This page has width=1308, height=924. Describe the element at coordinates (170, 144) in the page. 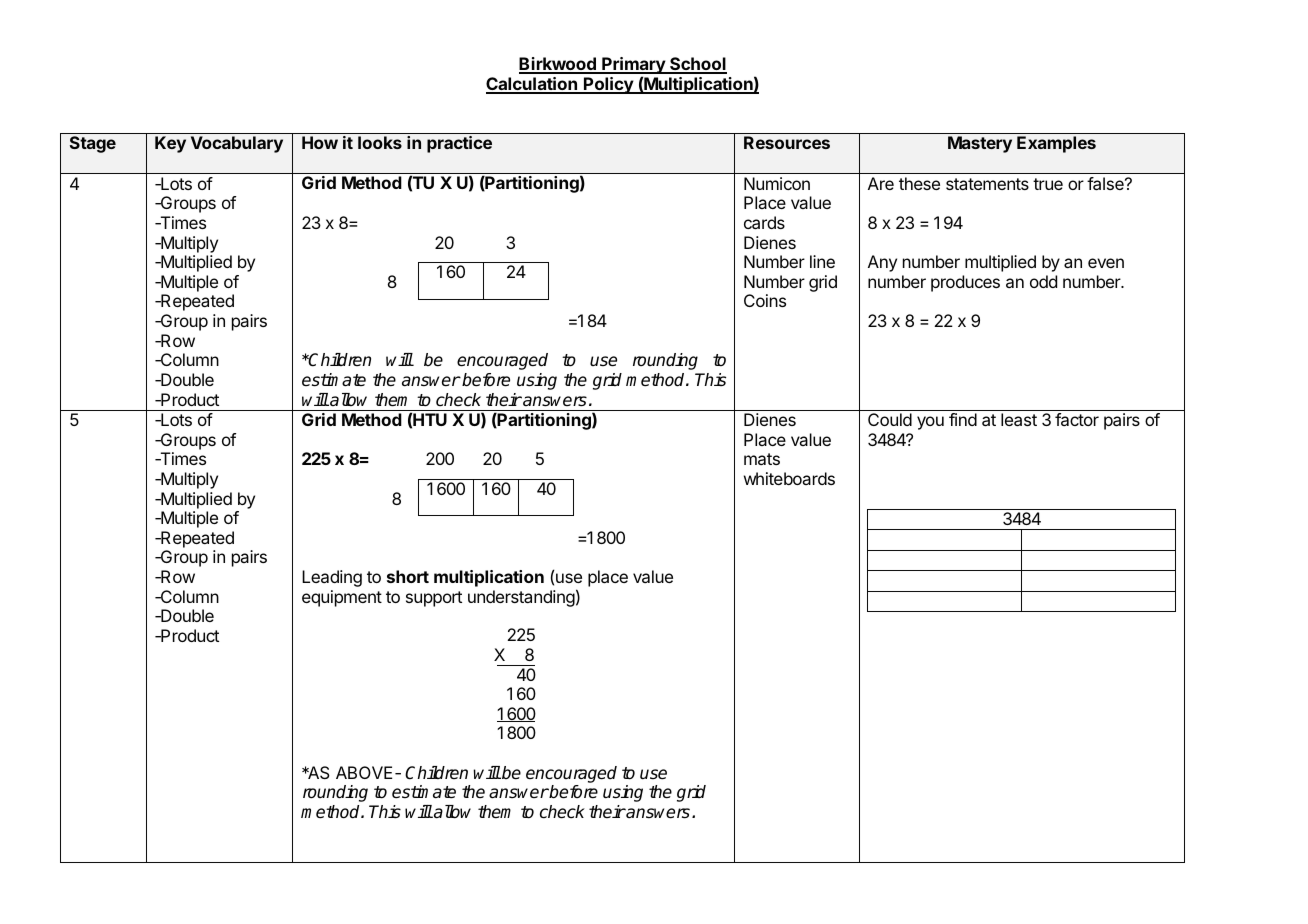

I see `Key` at that location.
